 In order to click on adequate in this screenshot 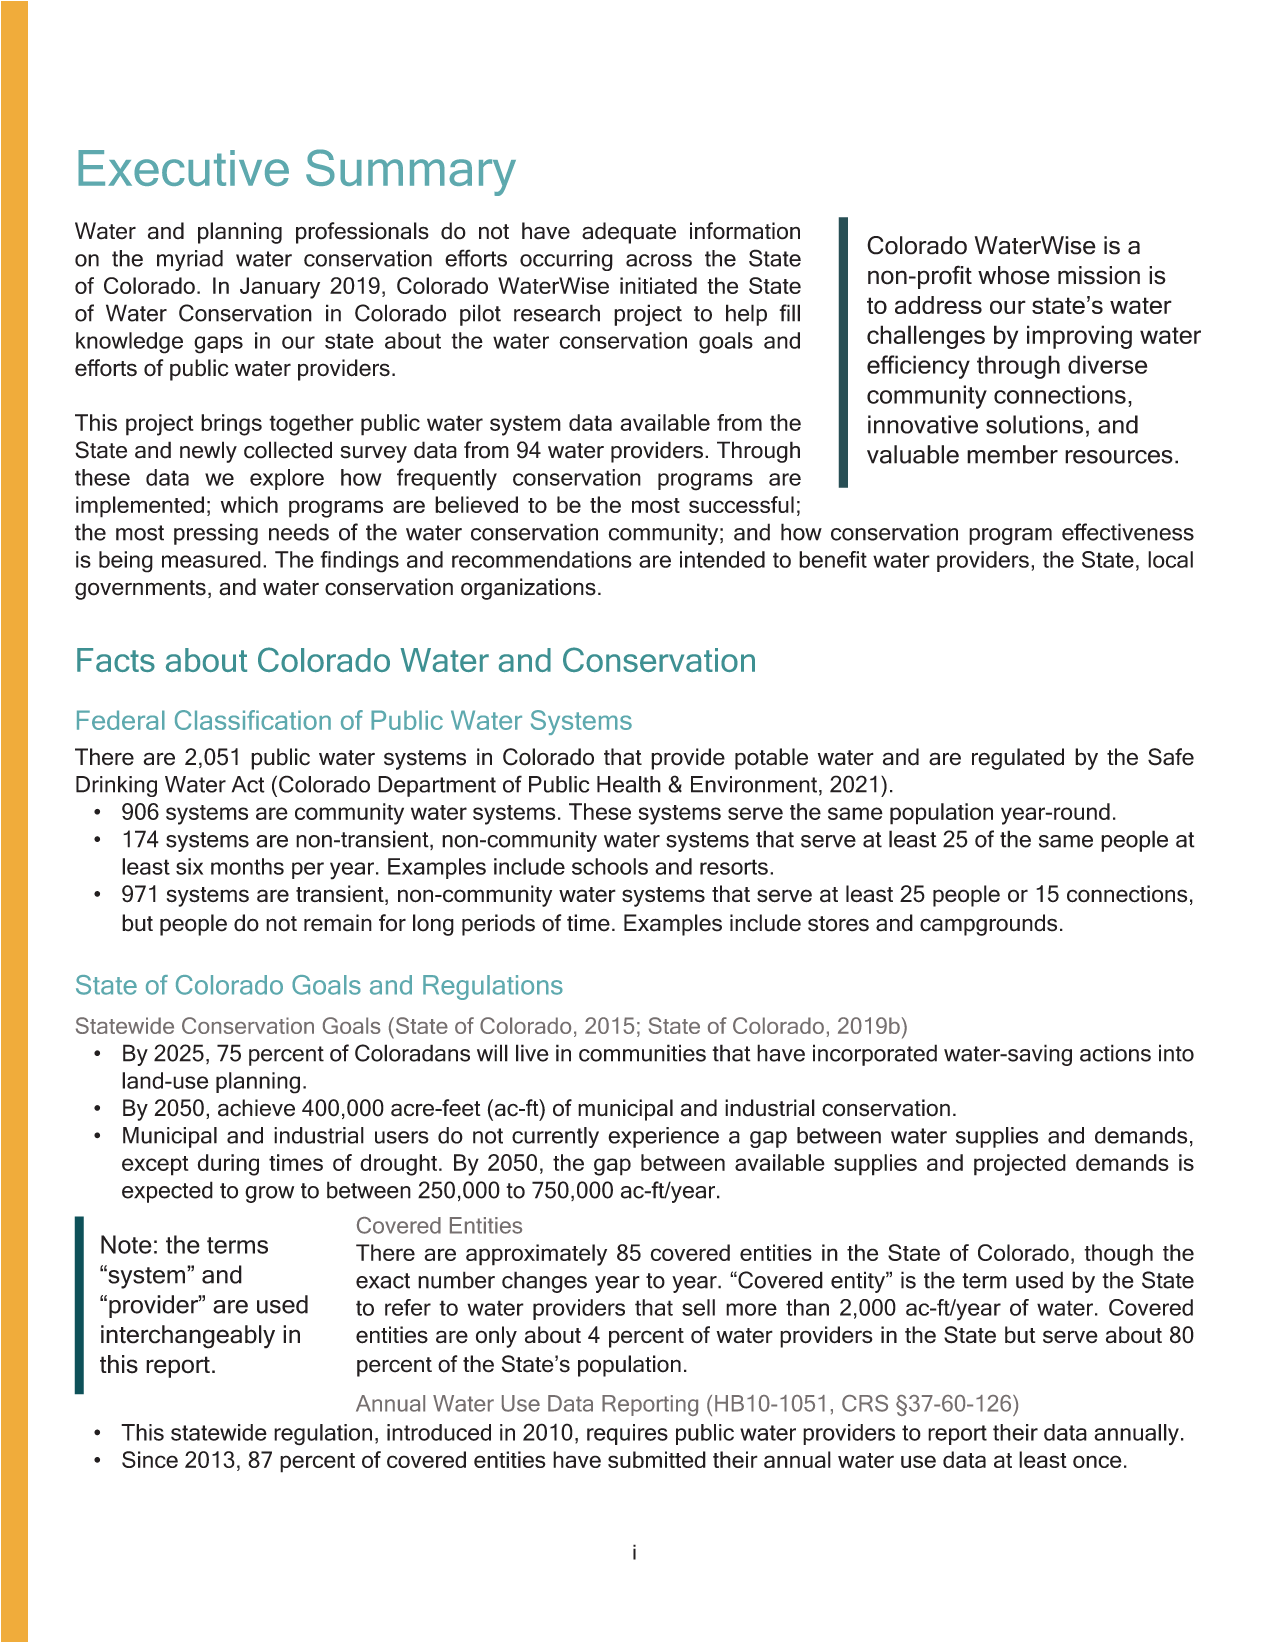, I will do `click(629, 233)`.
